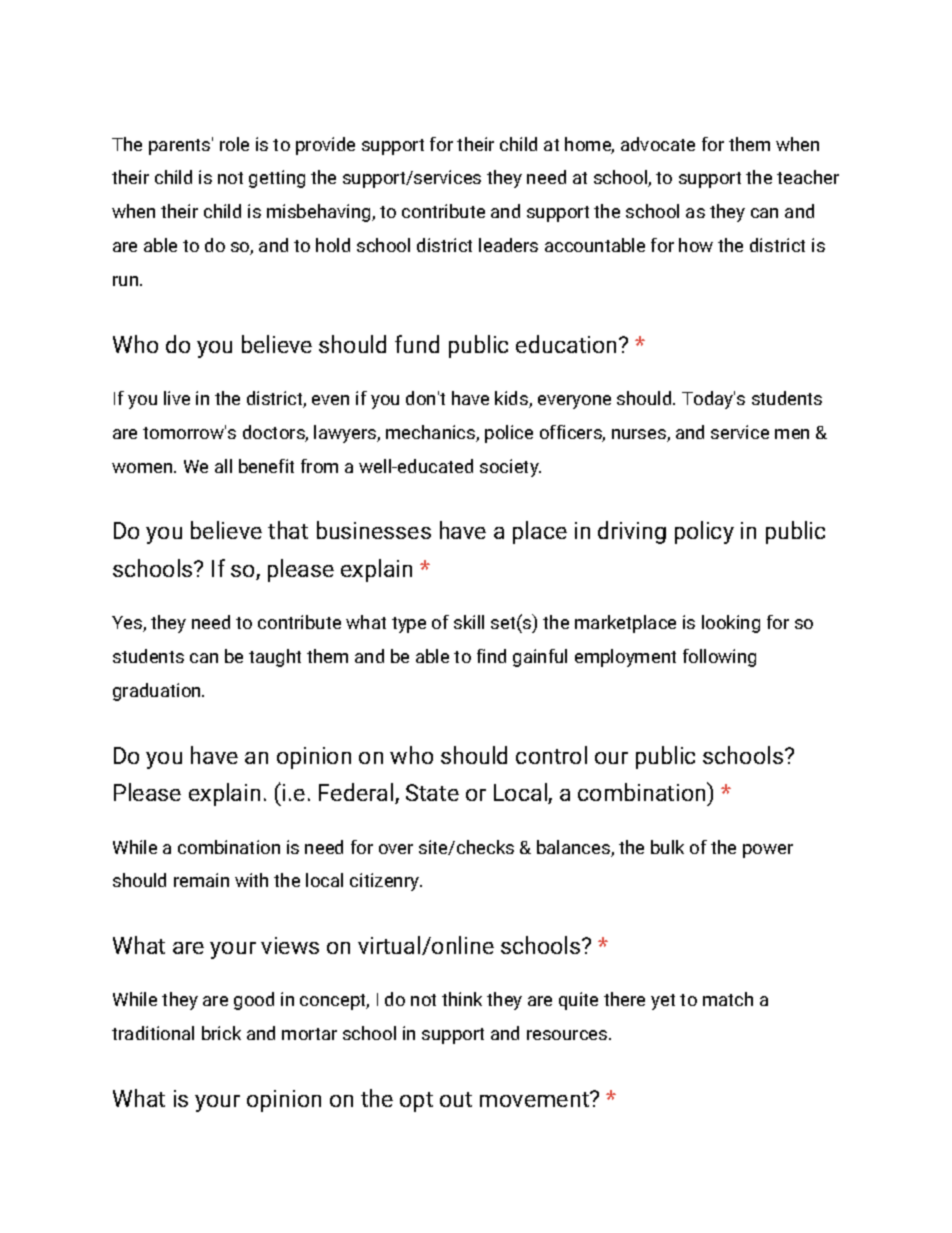 This image has height=1233, width=952. Describe the element at coordinates (179, 147) in the image. I see `parents` at that location.
